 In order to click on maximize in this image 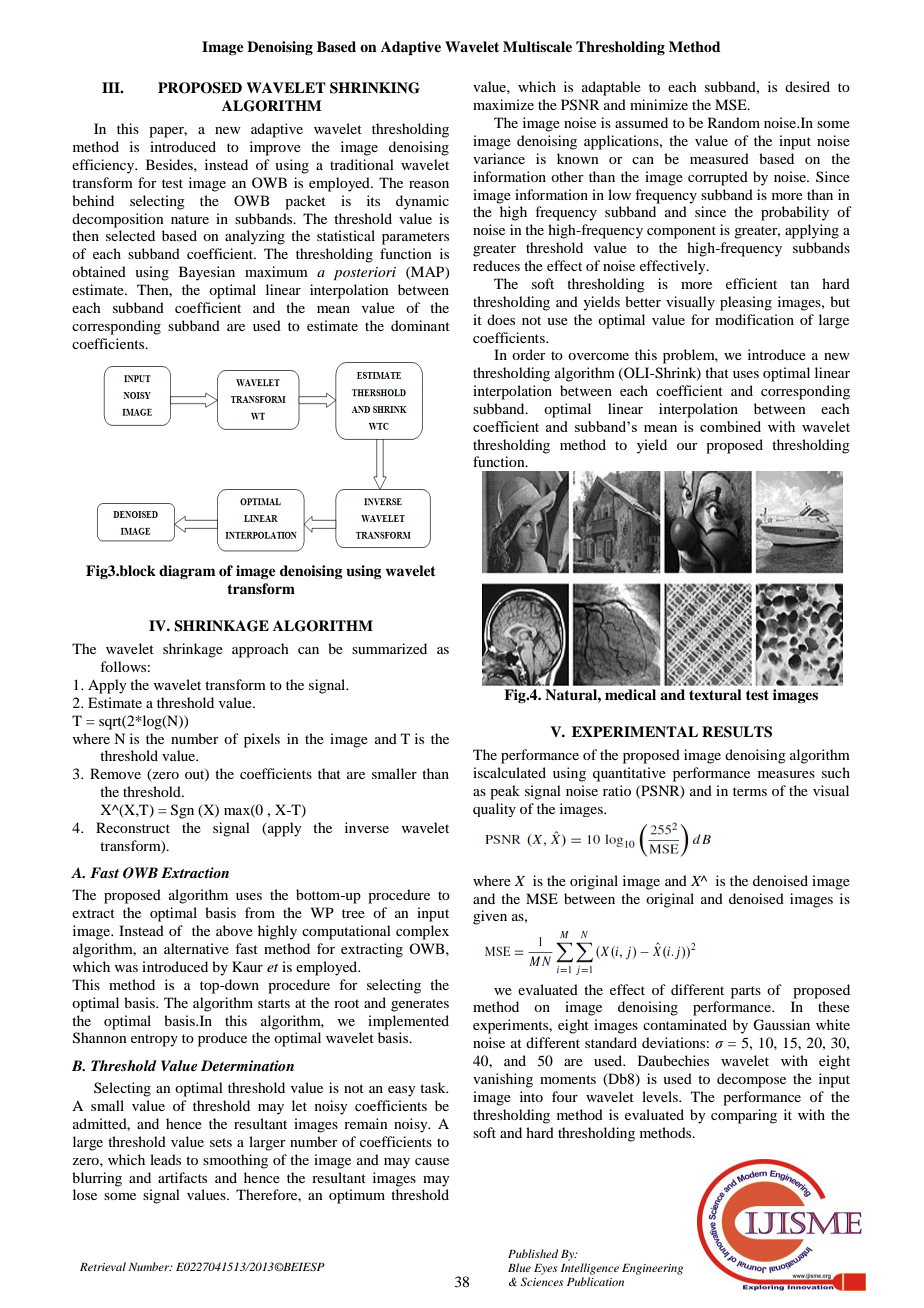, I will do `click(503, 104)`.
